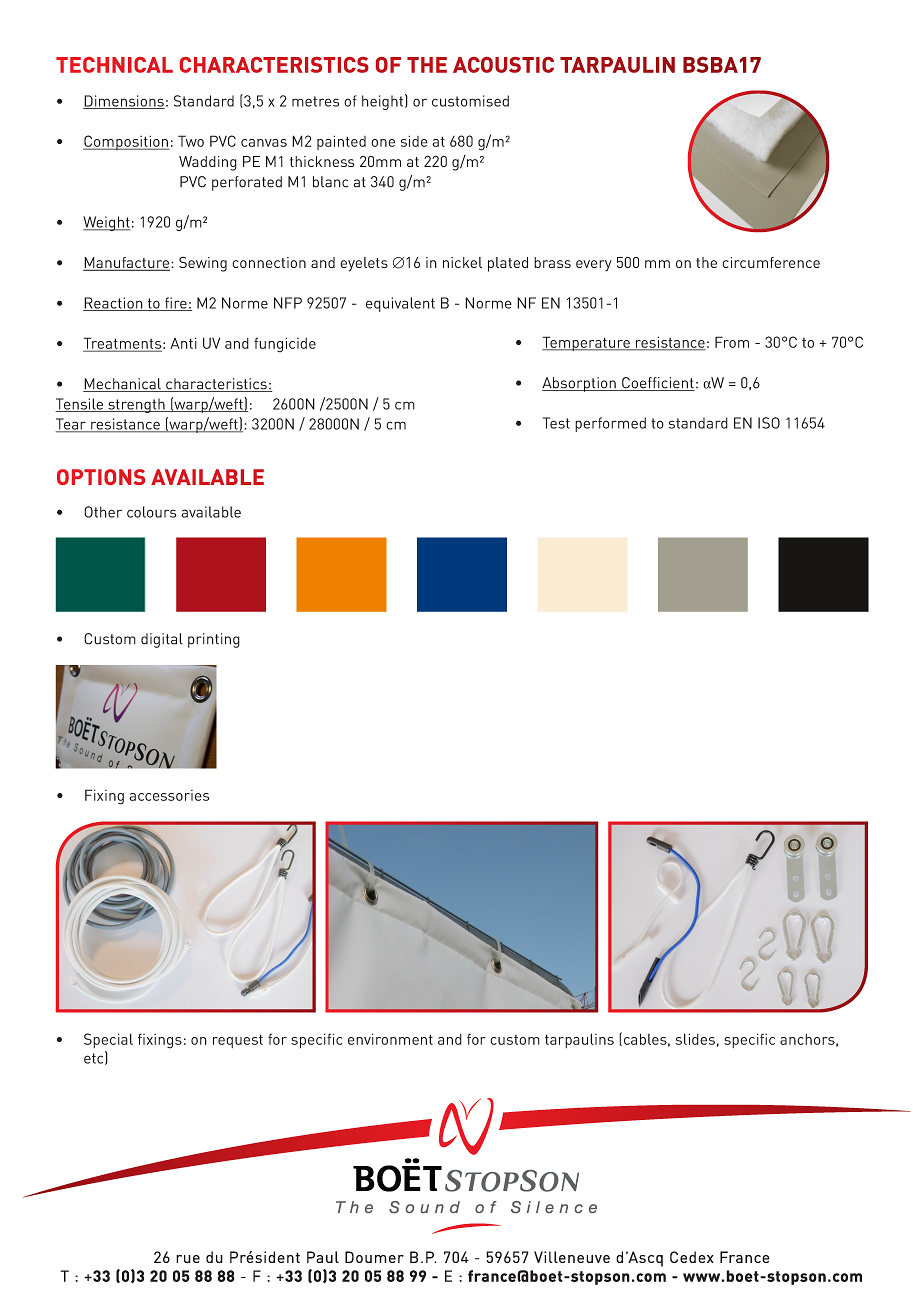 Image resolution: width=924 pixels, height=1308 pixels. I want to click on Test, so click(556, 423).
